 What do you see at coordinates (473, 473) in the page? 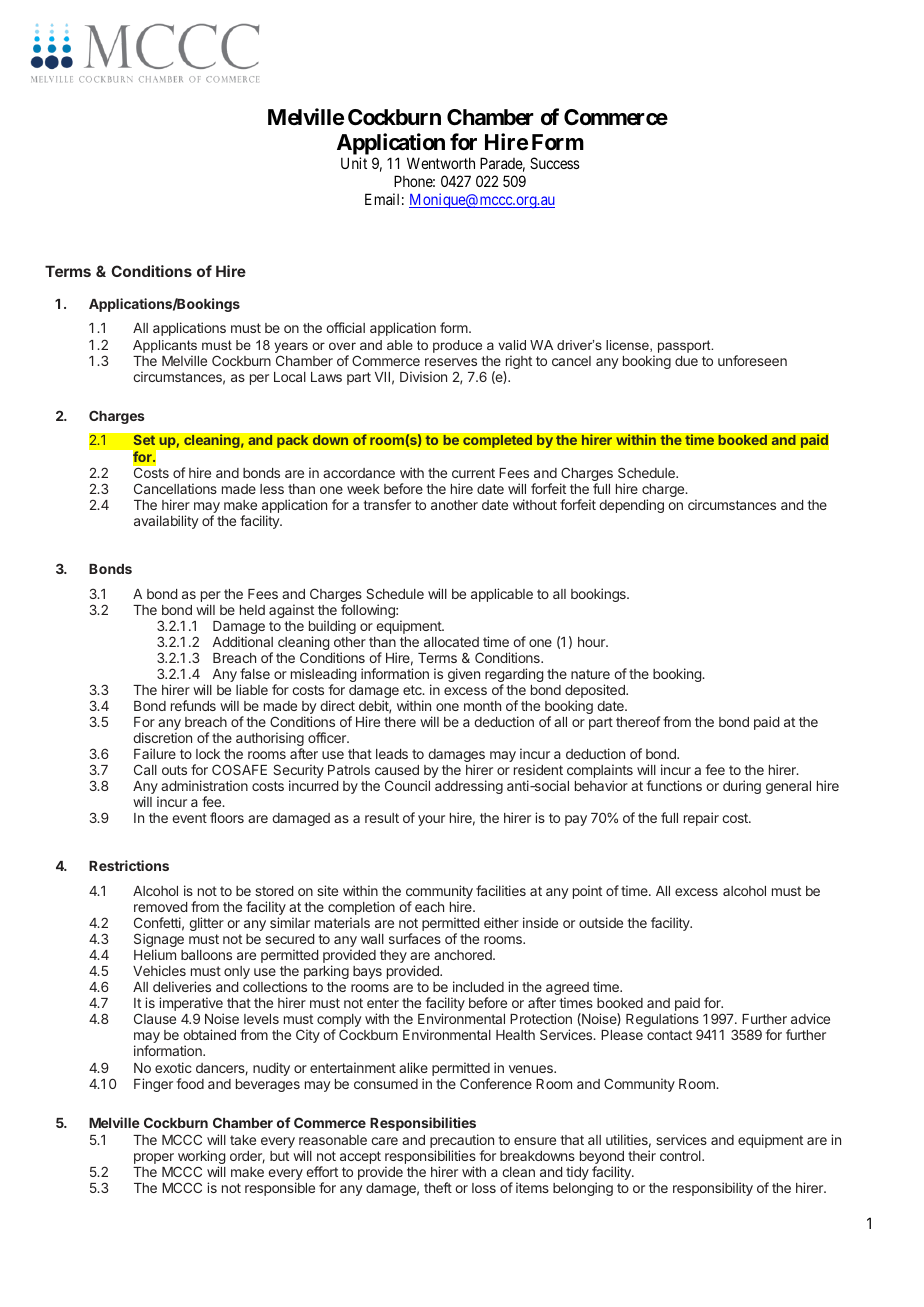
I see `current` at bounding box center [473, 473].
